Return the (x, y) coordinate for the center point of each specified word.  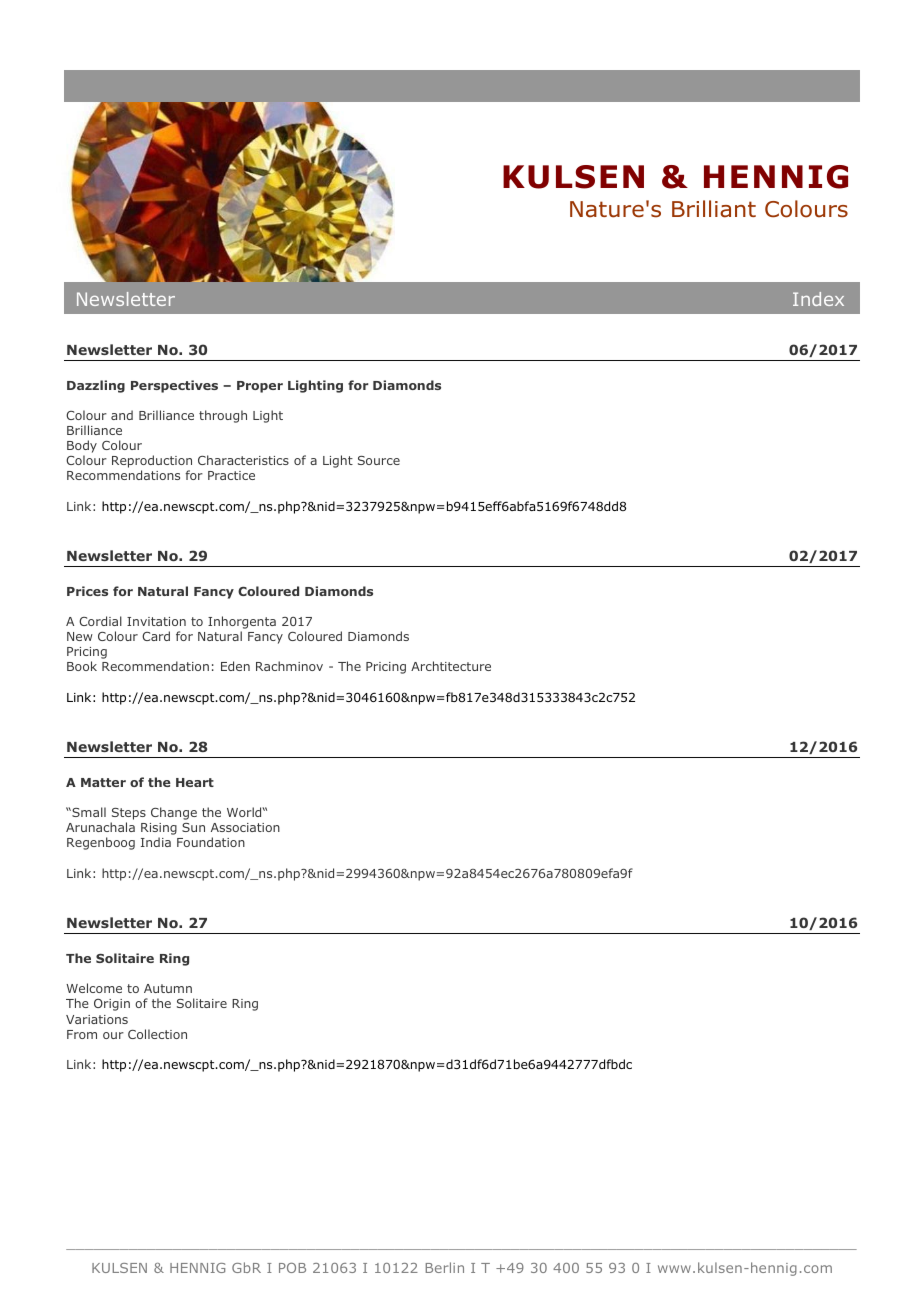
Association (245, 827)
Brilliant (714, 209)
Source (379, 460)
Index (818, 299)
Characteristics (243, 460)
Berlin (445, 1267)
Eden (235, 666)
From (82, 1034)
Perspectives (174, 386)
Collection (157, 1034)
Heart (195, 782)
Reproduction (152, 463)
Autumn (168, 988)
